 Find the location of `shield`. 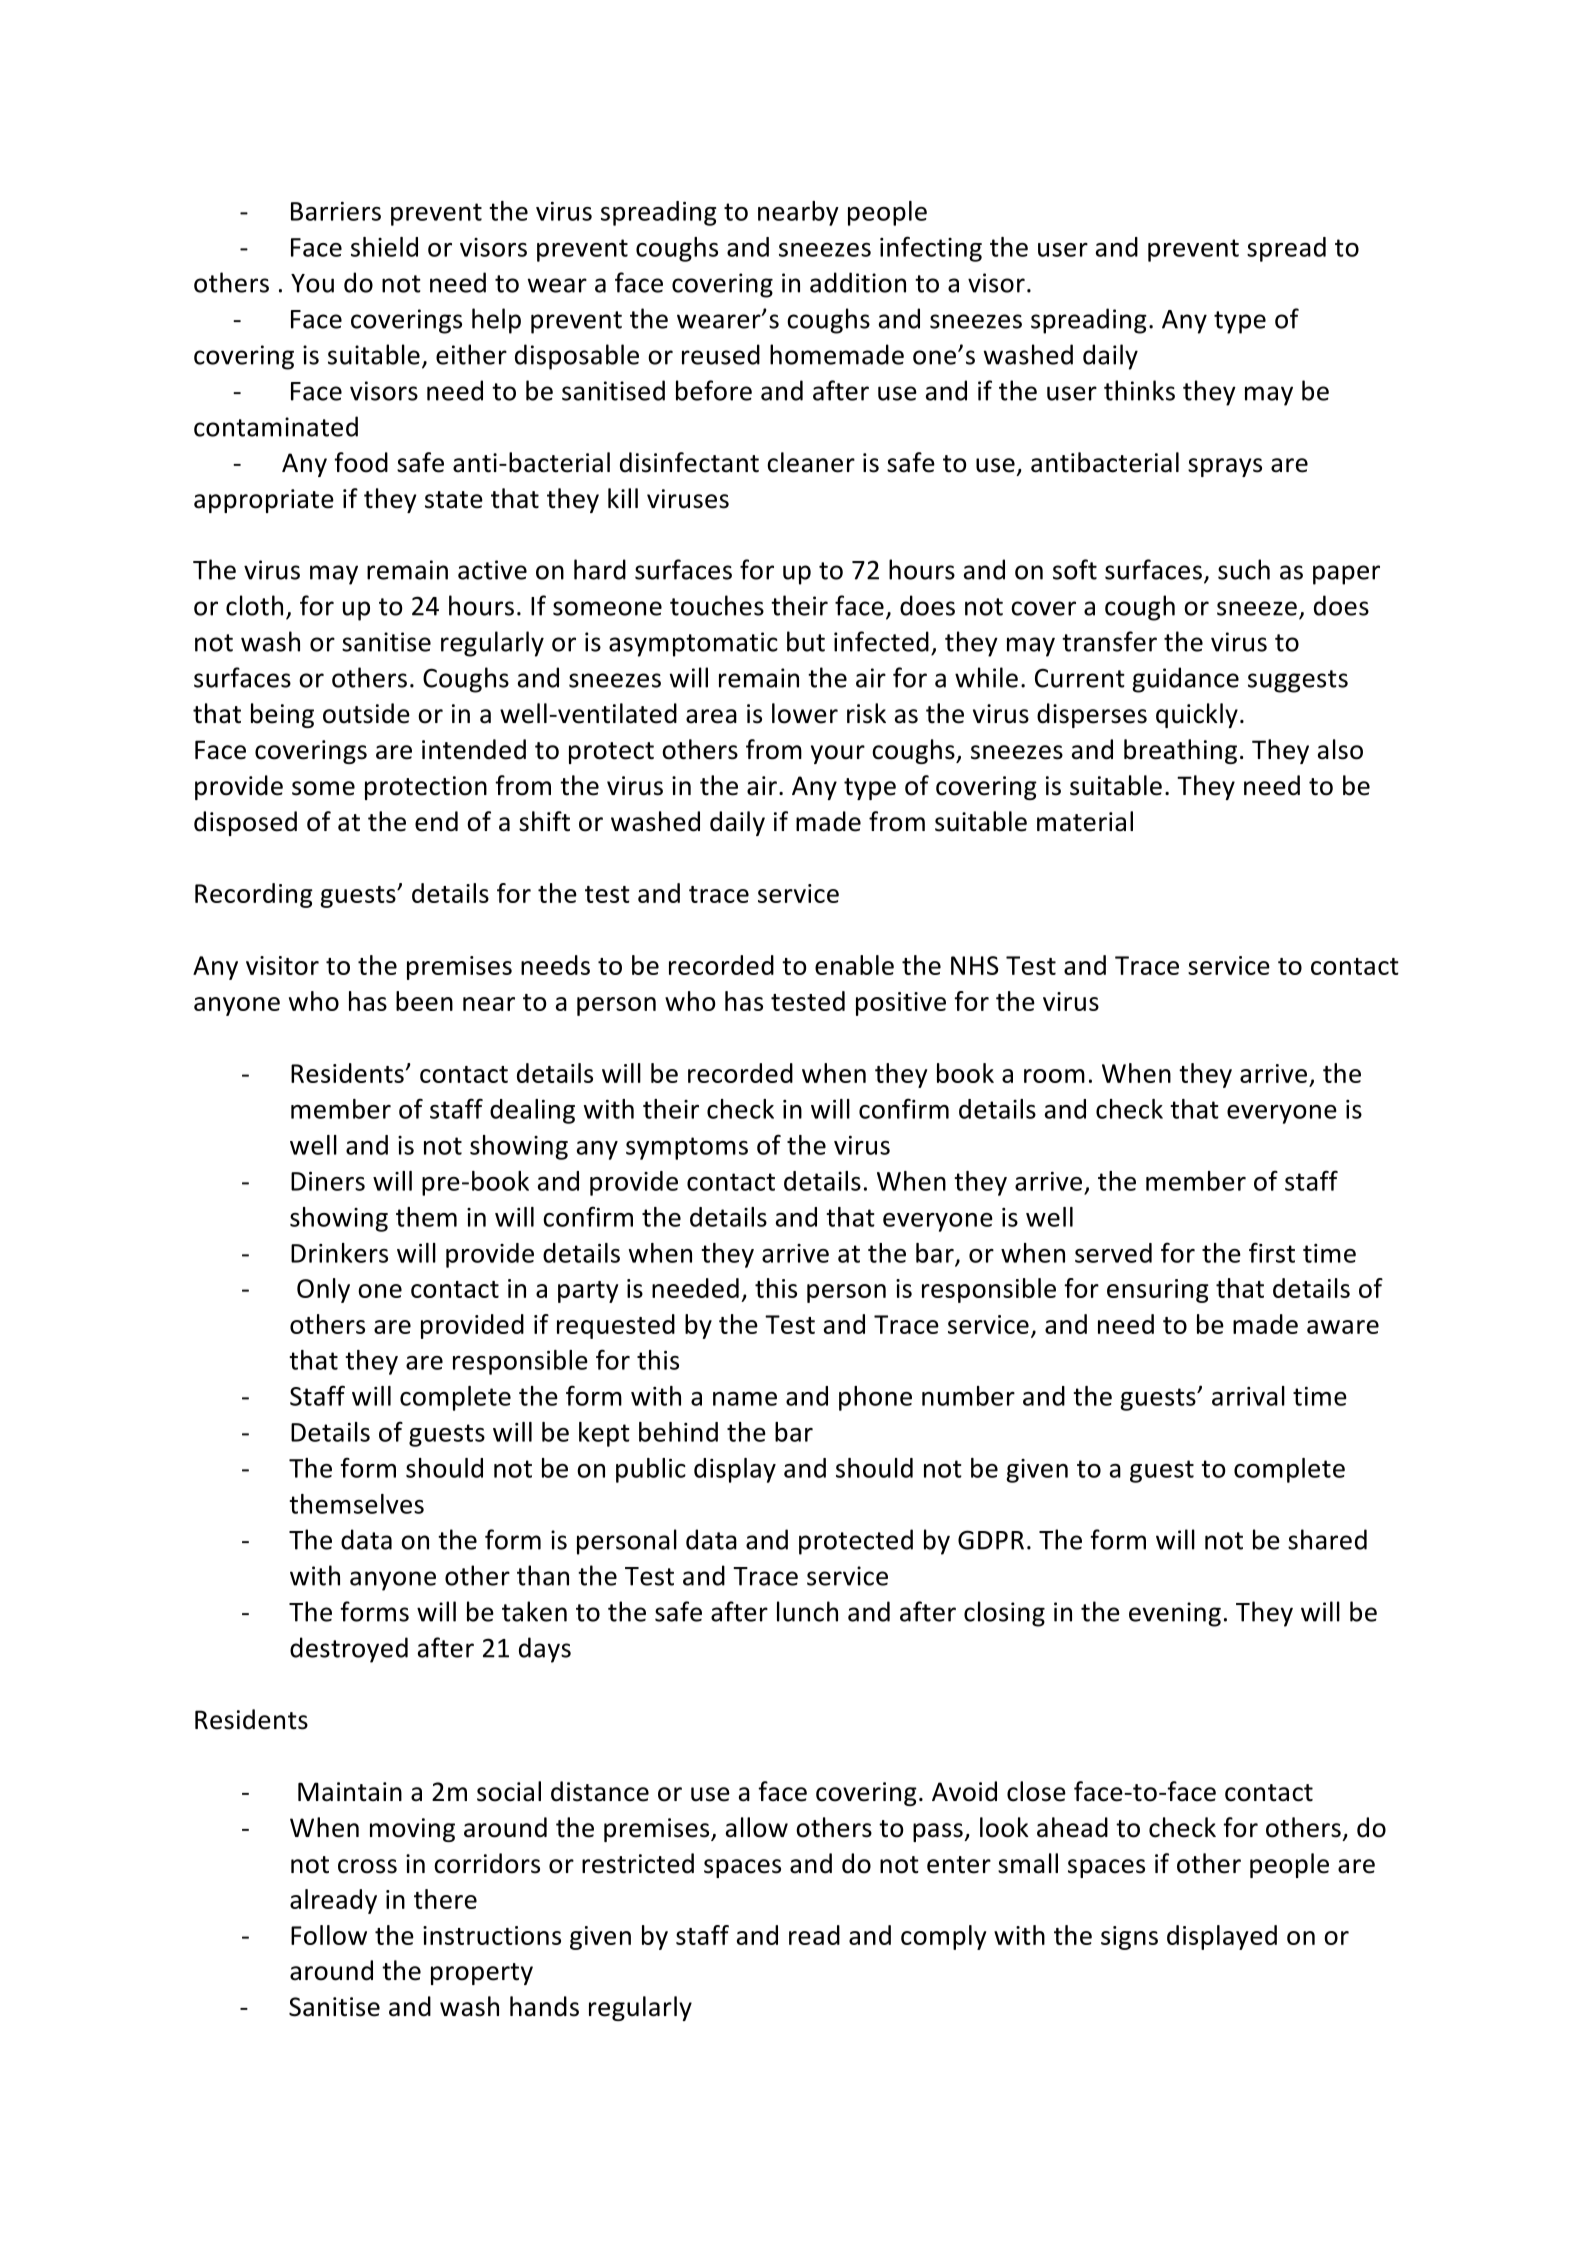

shield is located at coordinates (384, 247).
